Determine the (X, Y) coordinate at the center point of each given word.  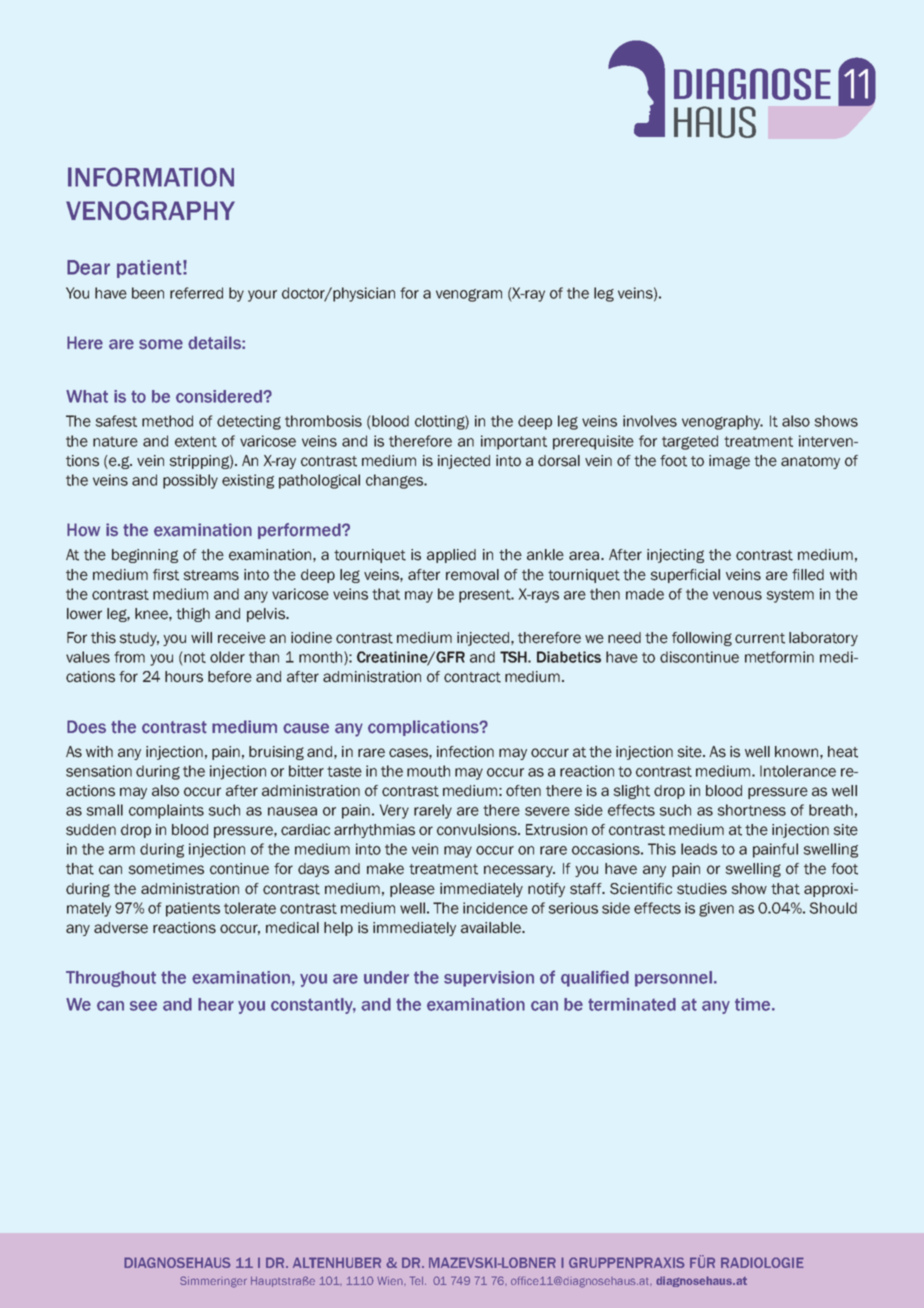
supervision (489, 979)
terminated (632, 1004)
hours (184, 677)
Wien (391, 1280)
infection (465, 752)
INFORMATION (151, 177)
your (262, 296)
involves (650, 421)
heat (843, 752)
